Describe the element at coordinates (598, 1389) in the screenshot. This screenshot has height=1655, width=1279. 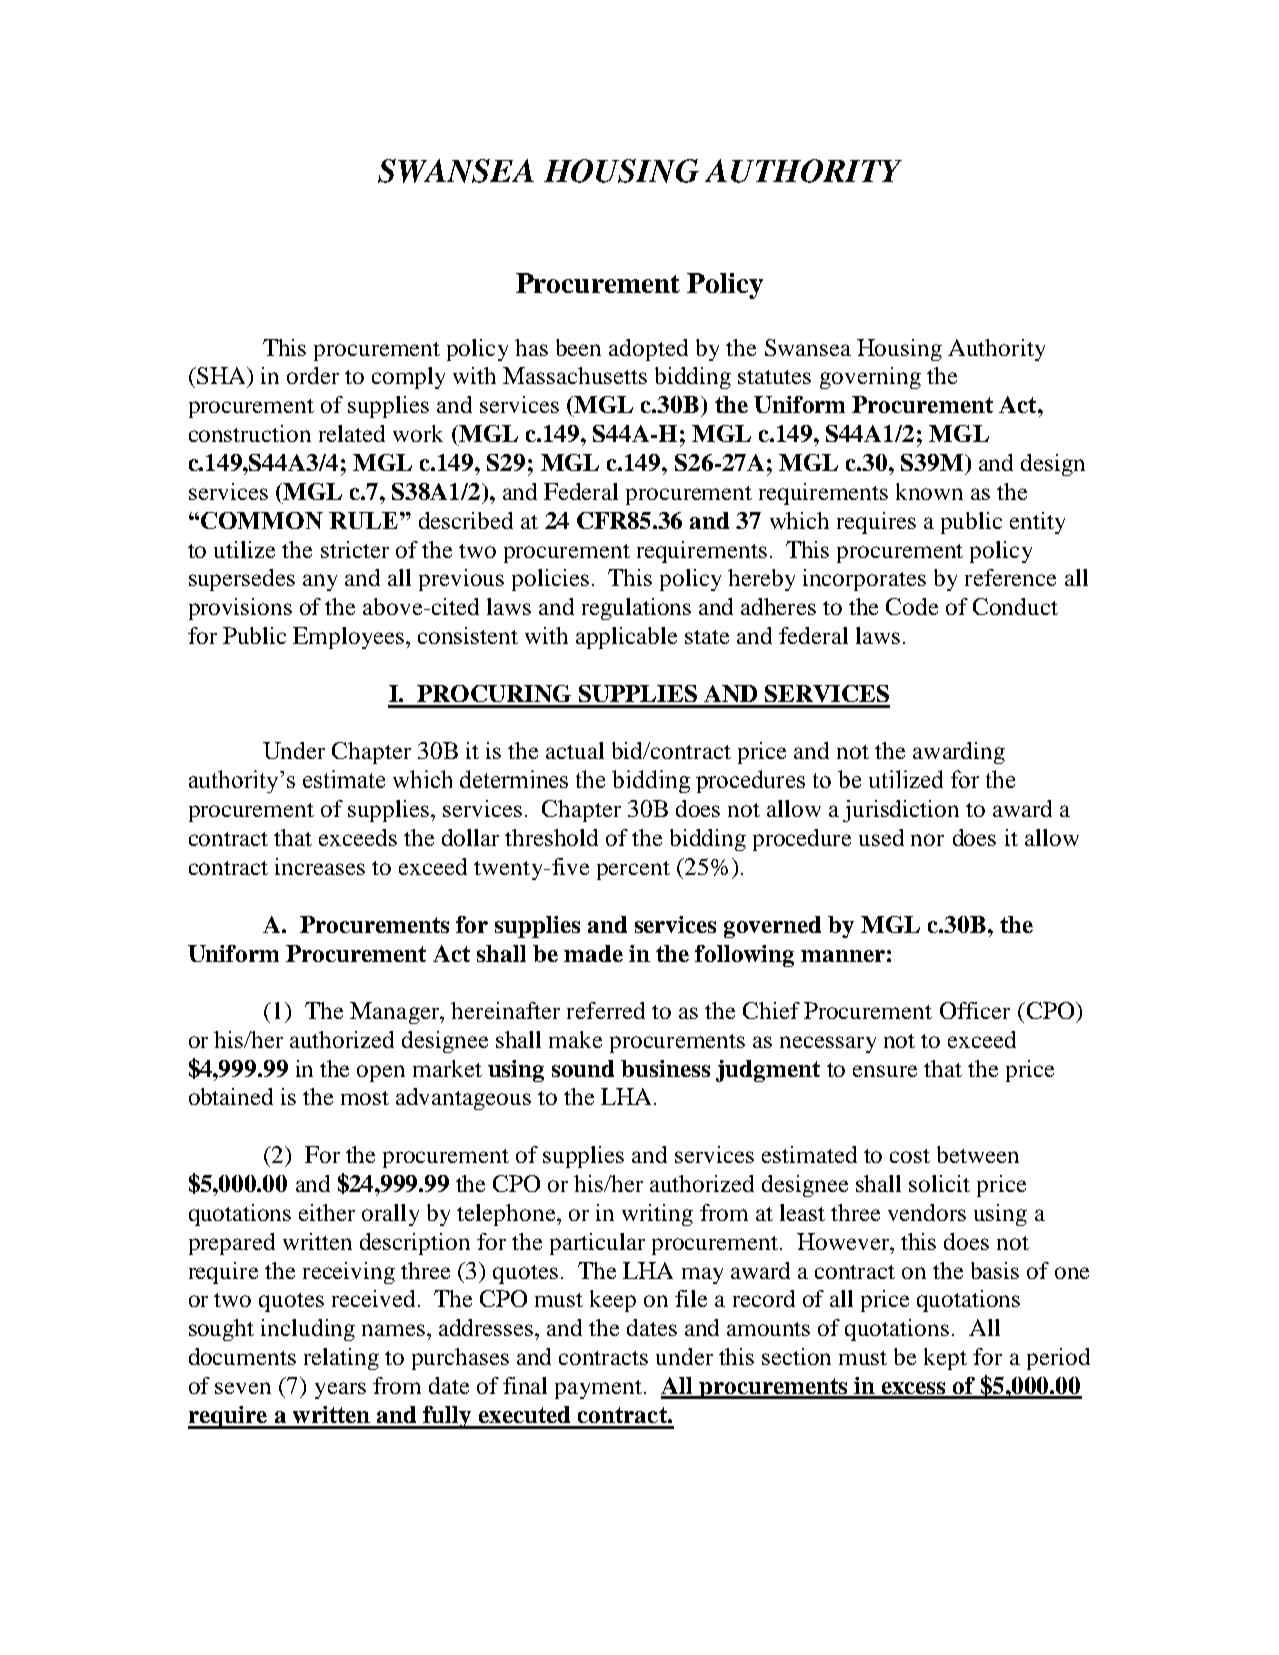
I see `payment` at that location.
